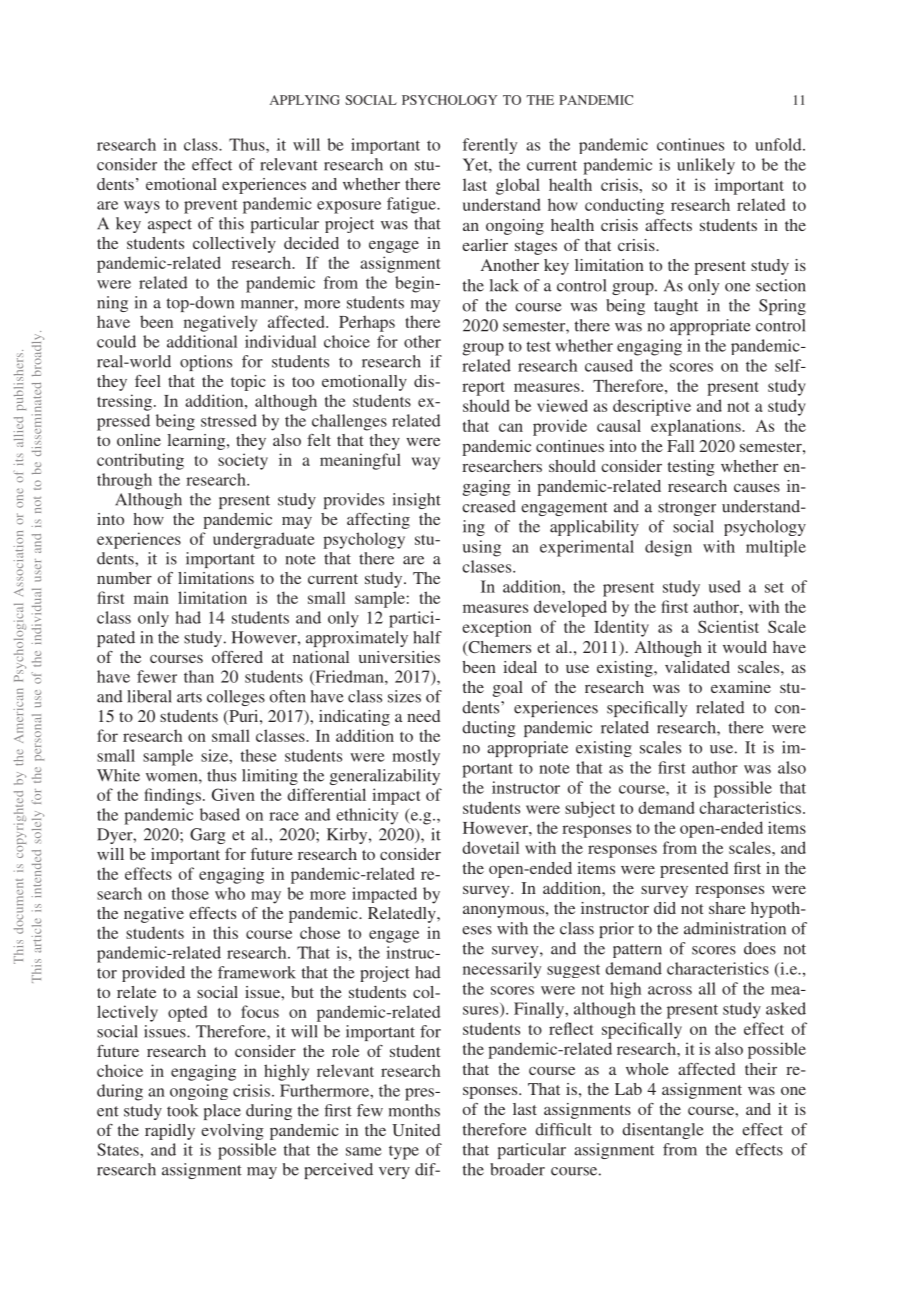 The image size is (903, 1290). I want to click on arts, so click(189, 697).
